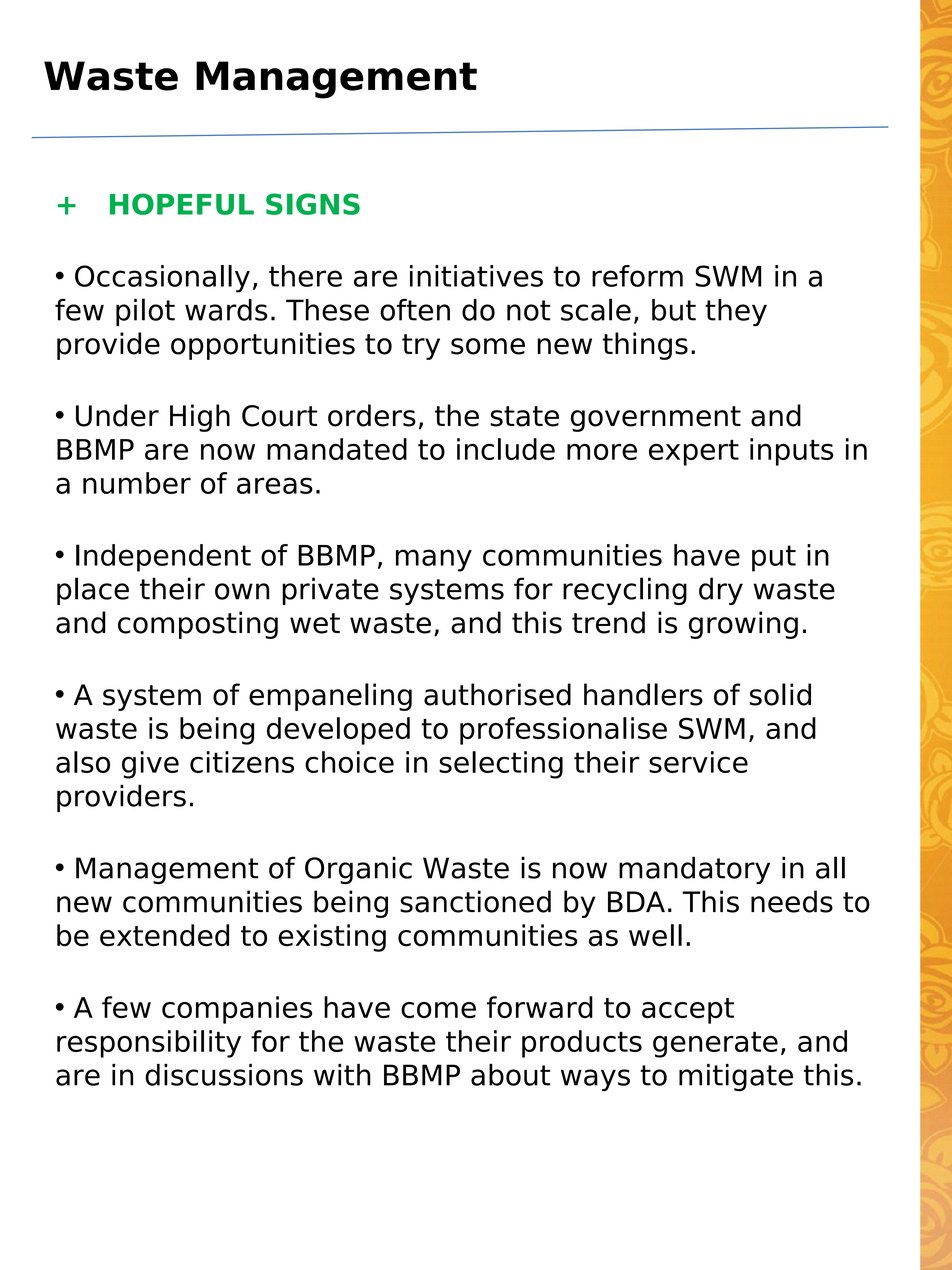 The height and width of the screenshot is (1270, 952). What do you see at coordinates (438, 1010) in the screenshot?
I see `come` at bounding box center [438, 1010].
